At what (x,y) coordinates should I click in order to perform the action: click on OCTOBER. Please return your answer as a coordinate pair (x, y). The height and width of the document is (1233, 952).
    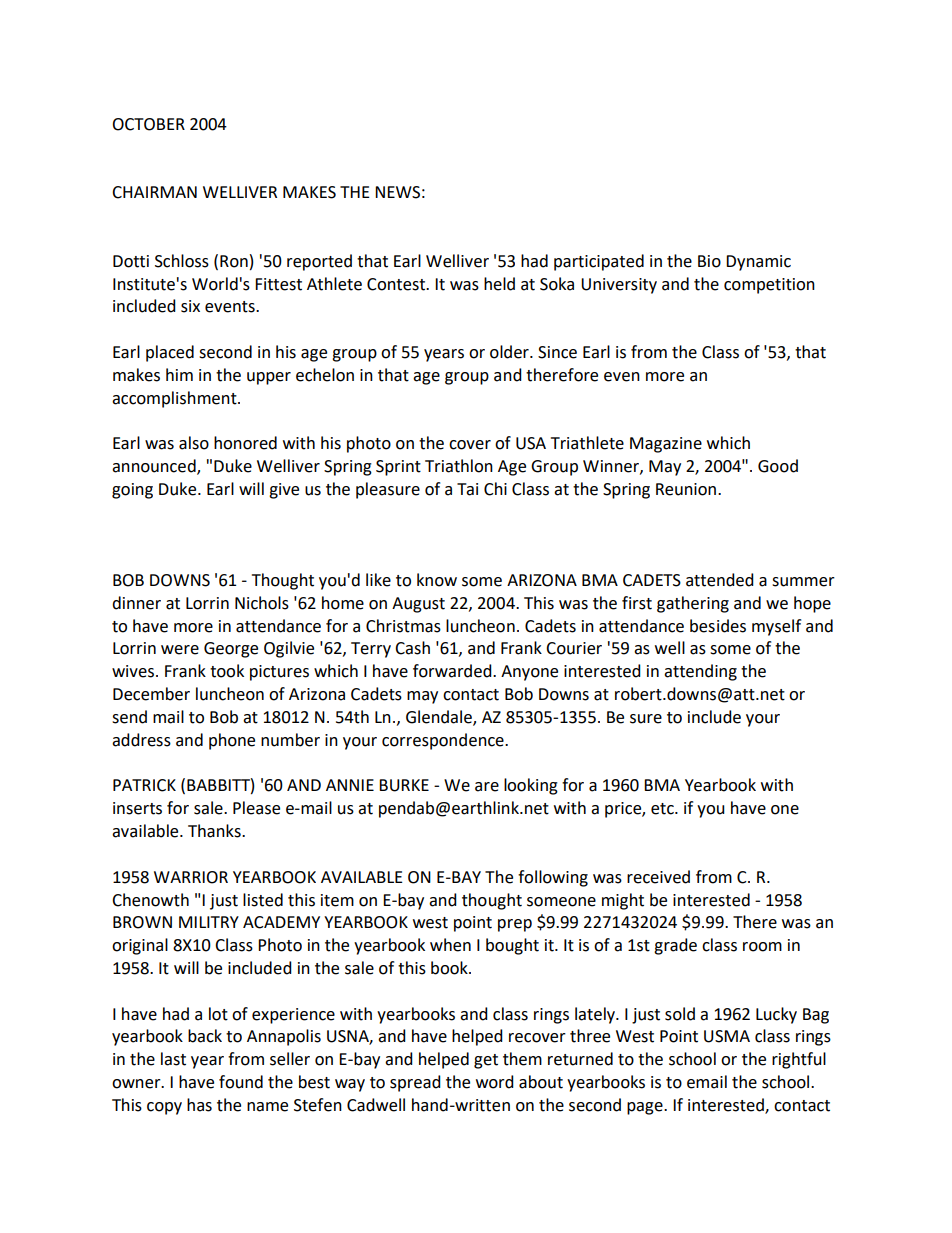
    Looking at the image, I should click on (148, 124).
